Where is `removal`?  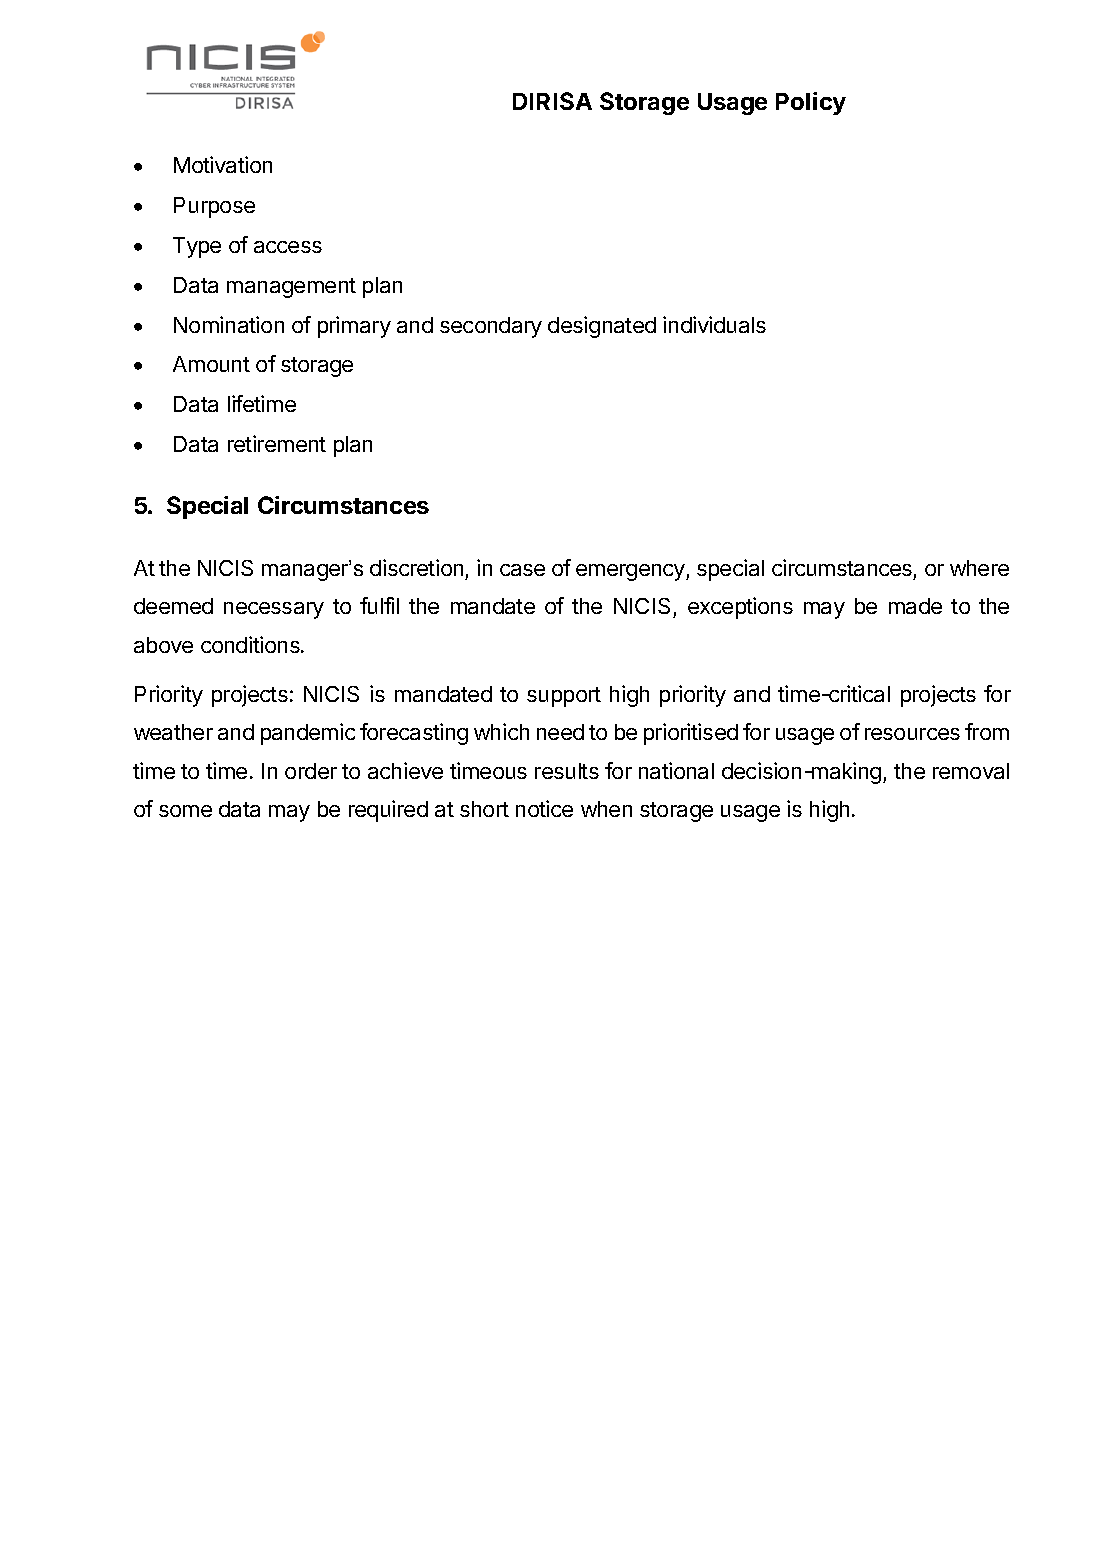 removal is located at coordinates (971, 771).
